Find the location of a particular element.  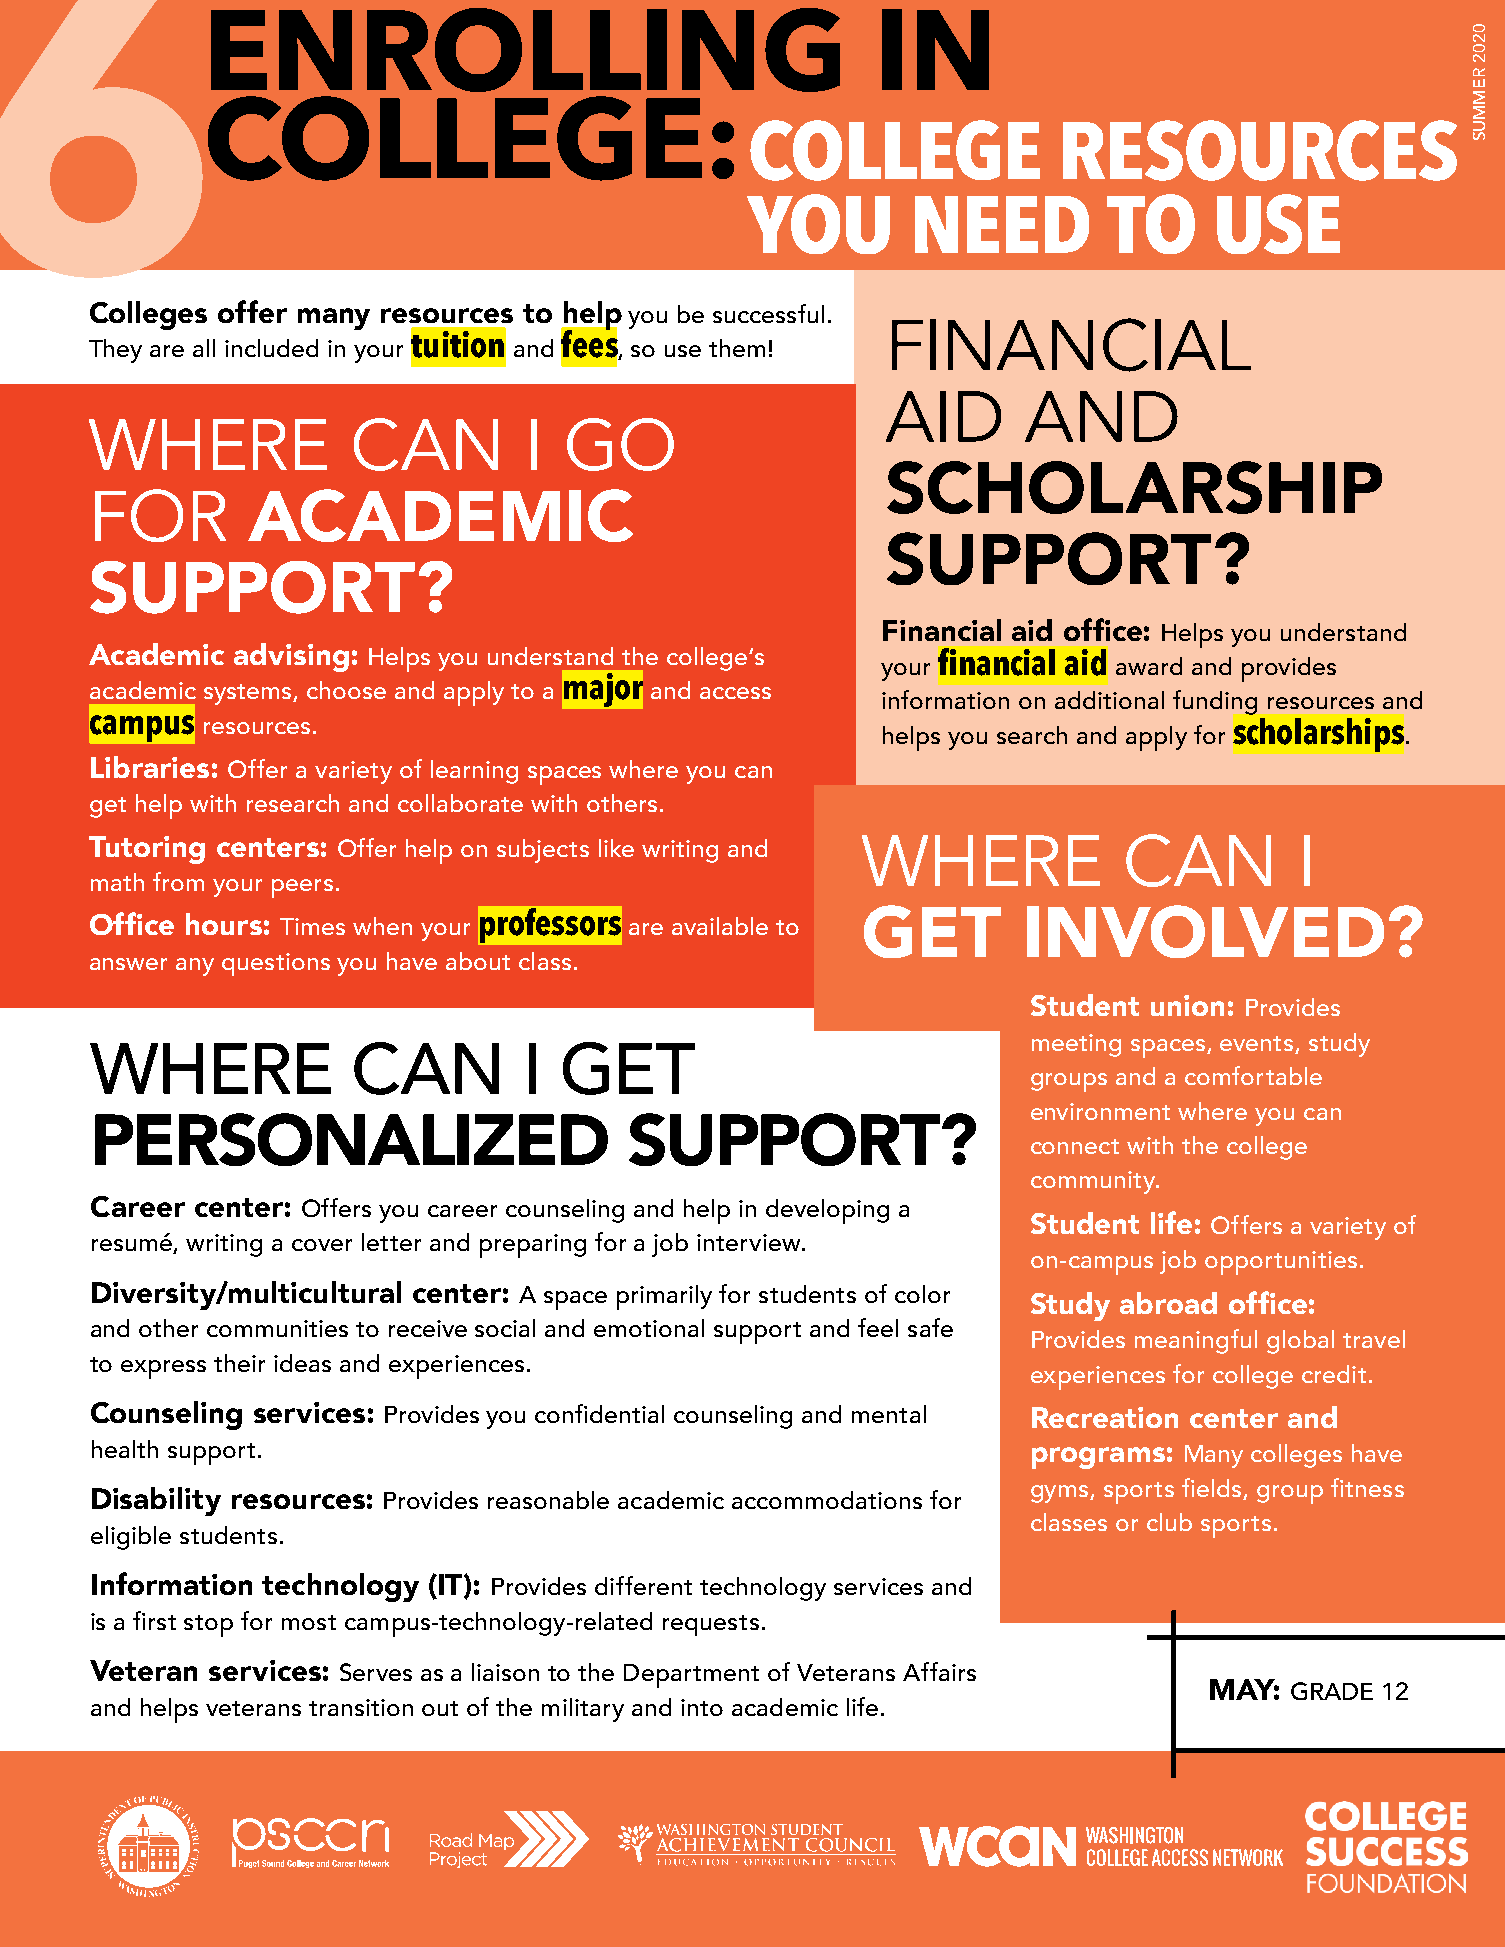

most is located at coordinates (309, 1622).
